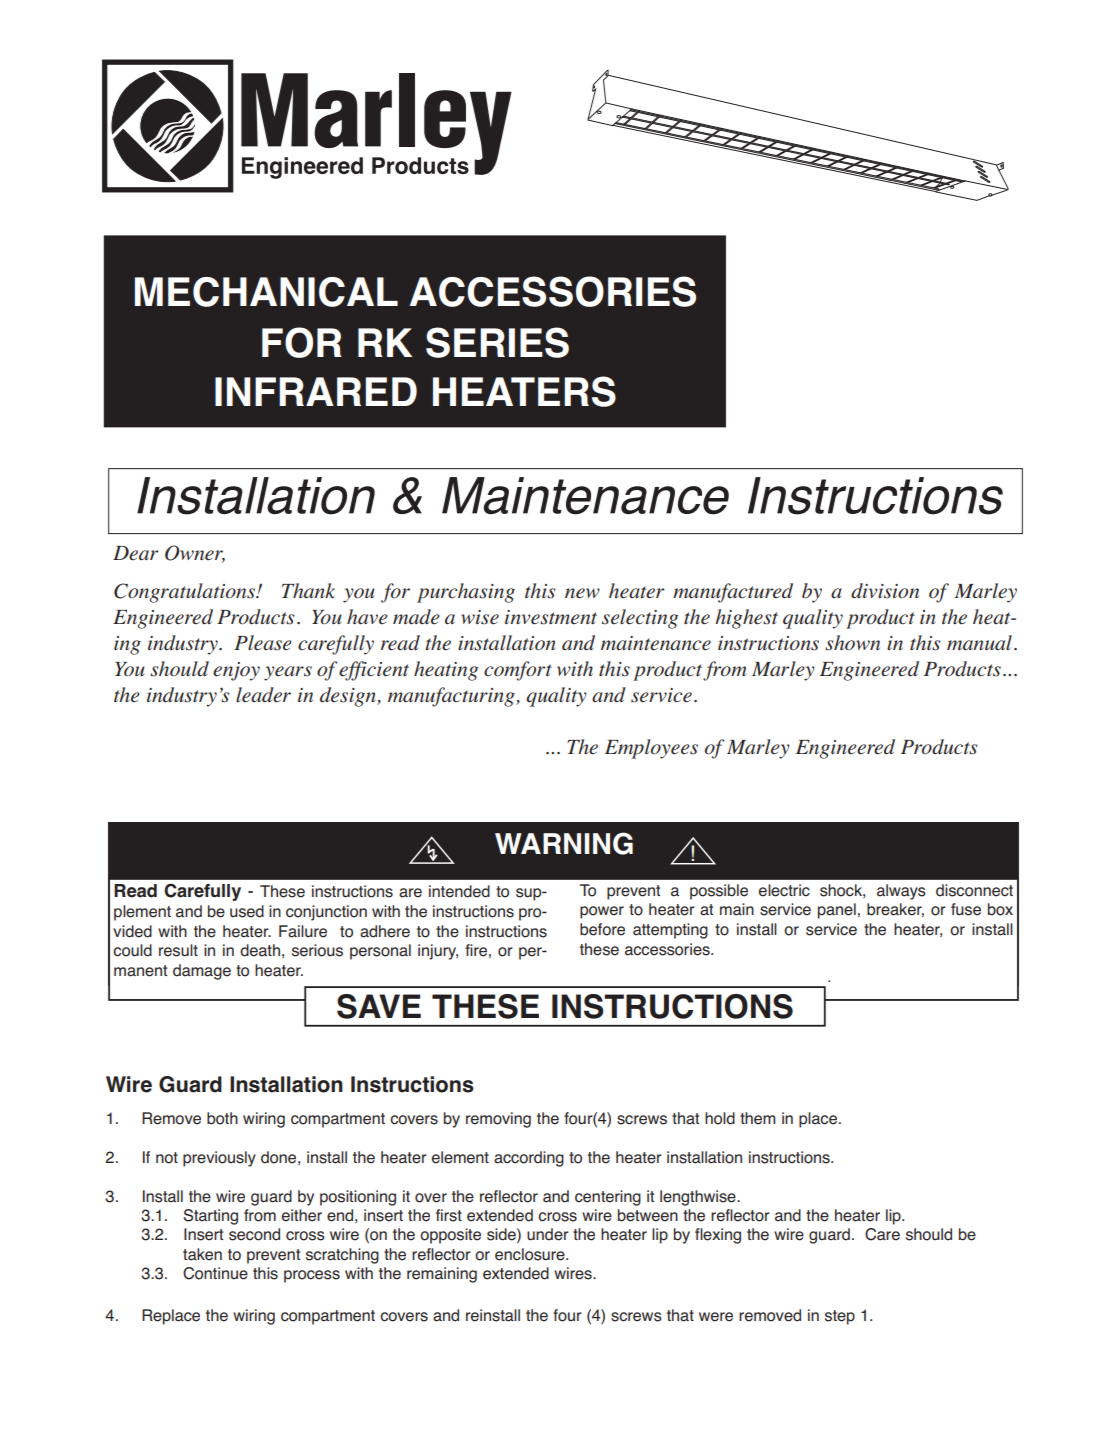 The image size is (1104, 1429). What do you see at coordinates (247, 911) in the document?
I see `used` at bounding box center [247, 911].
